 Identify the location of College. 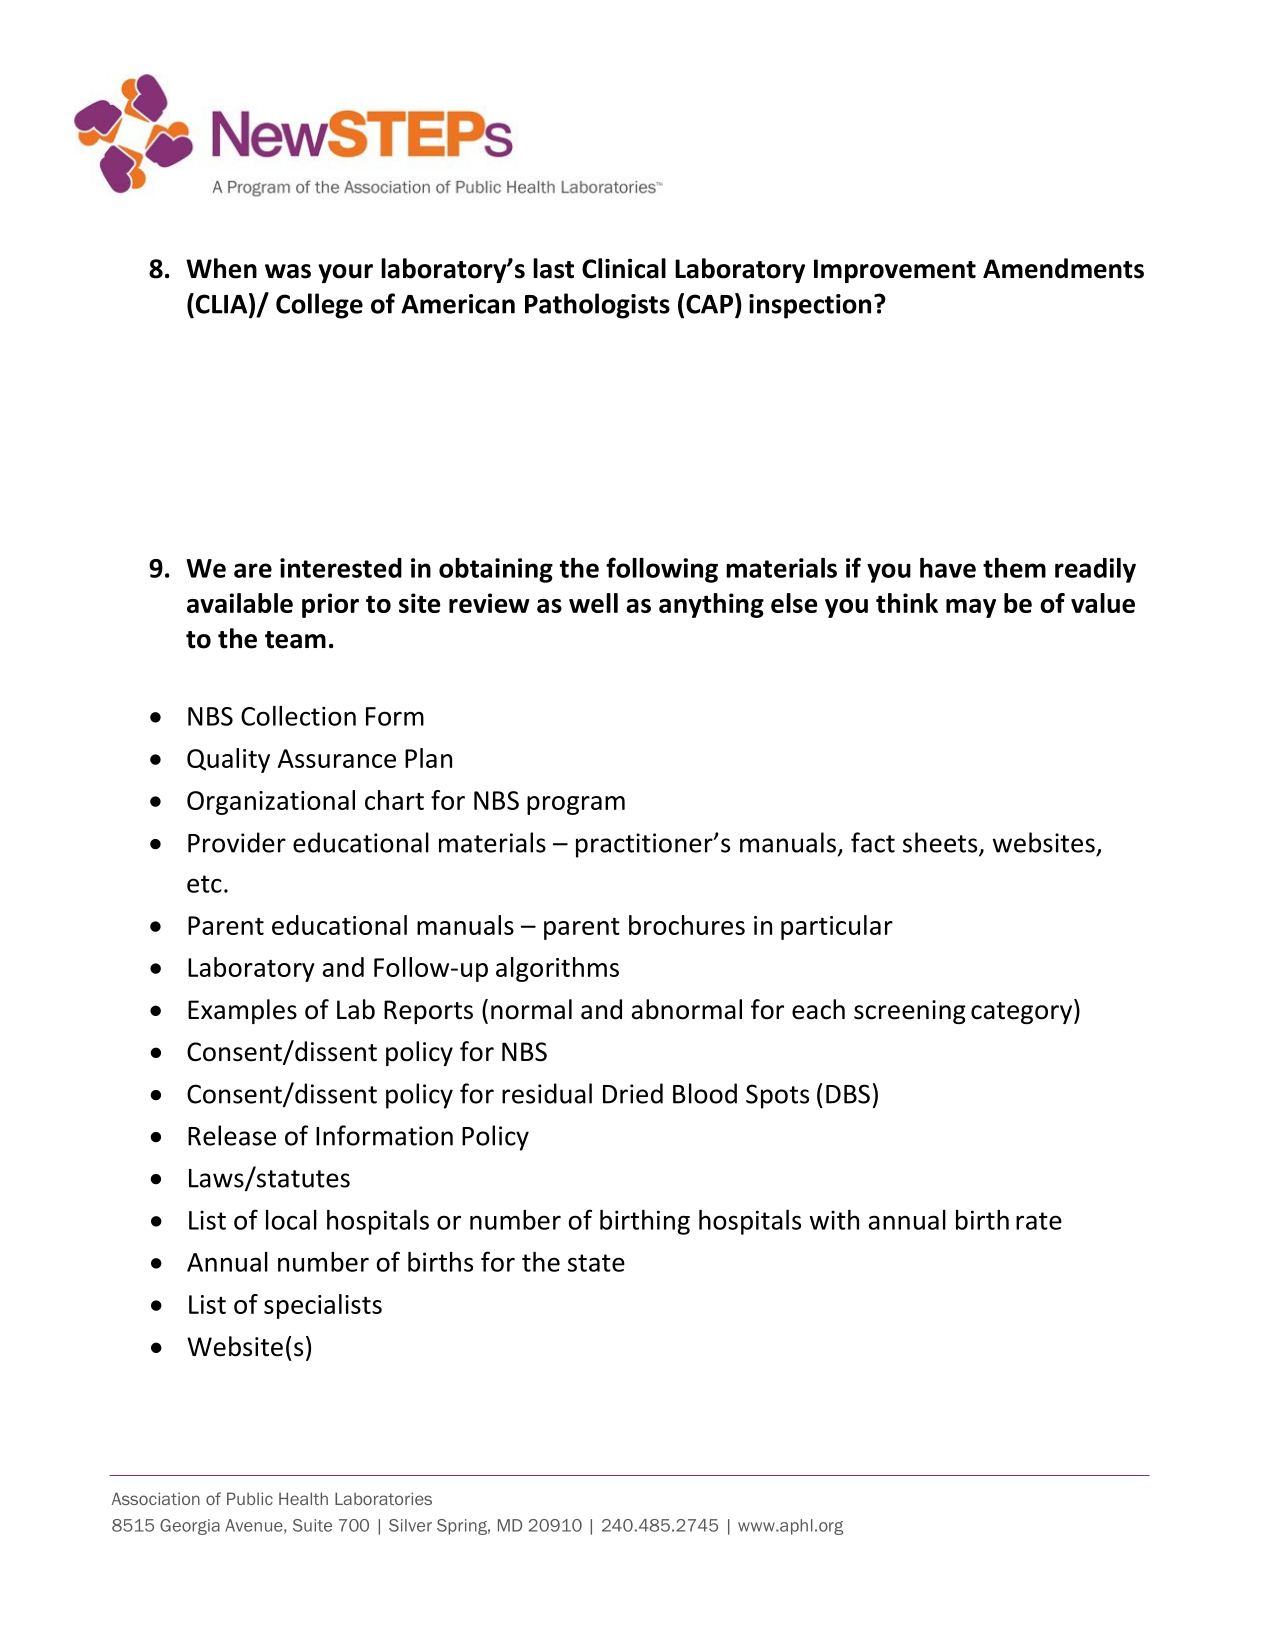
(319, 306).
